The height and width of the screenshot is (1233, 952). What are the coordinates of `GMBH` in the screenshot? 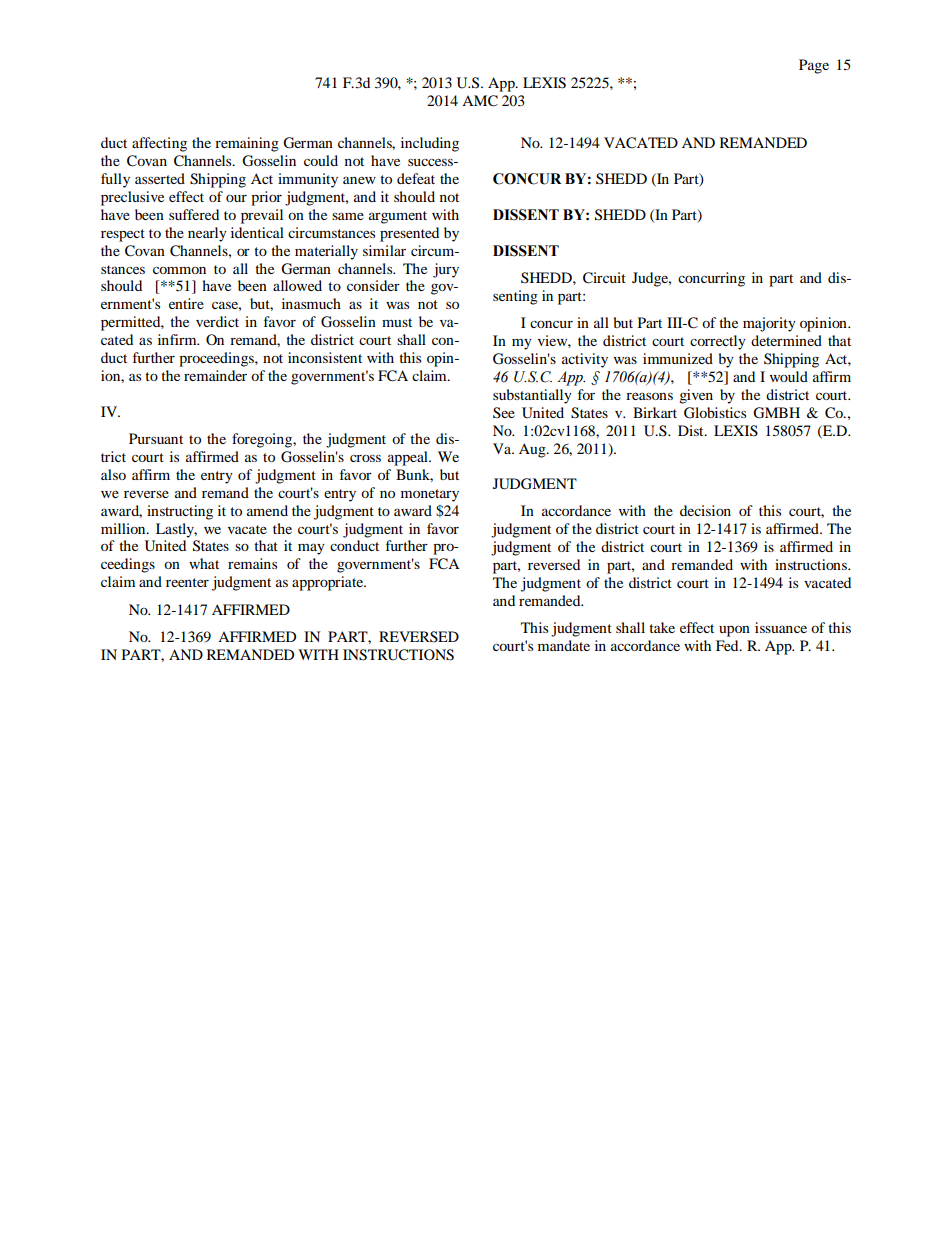 It's located at (776, 413).
